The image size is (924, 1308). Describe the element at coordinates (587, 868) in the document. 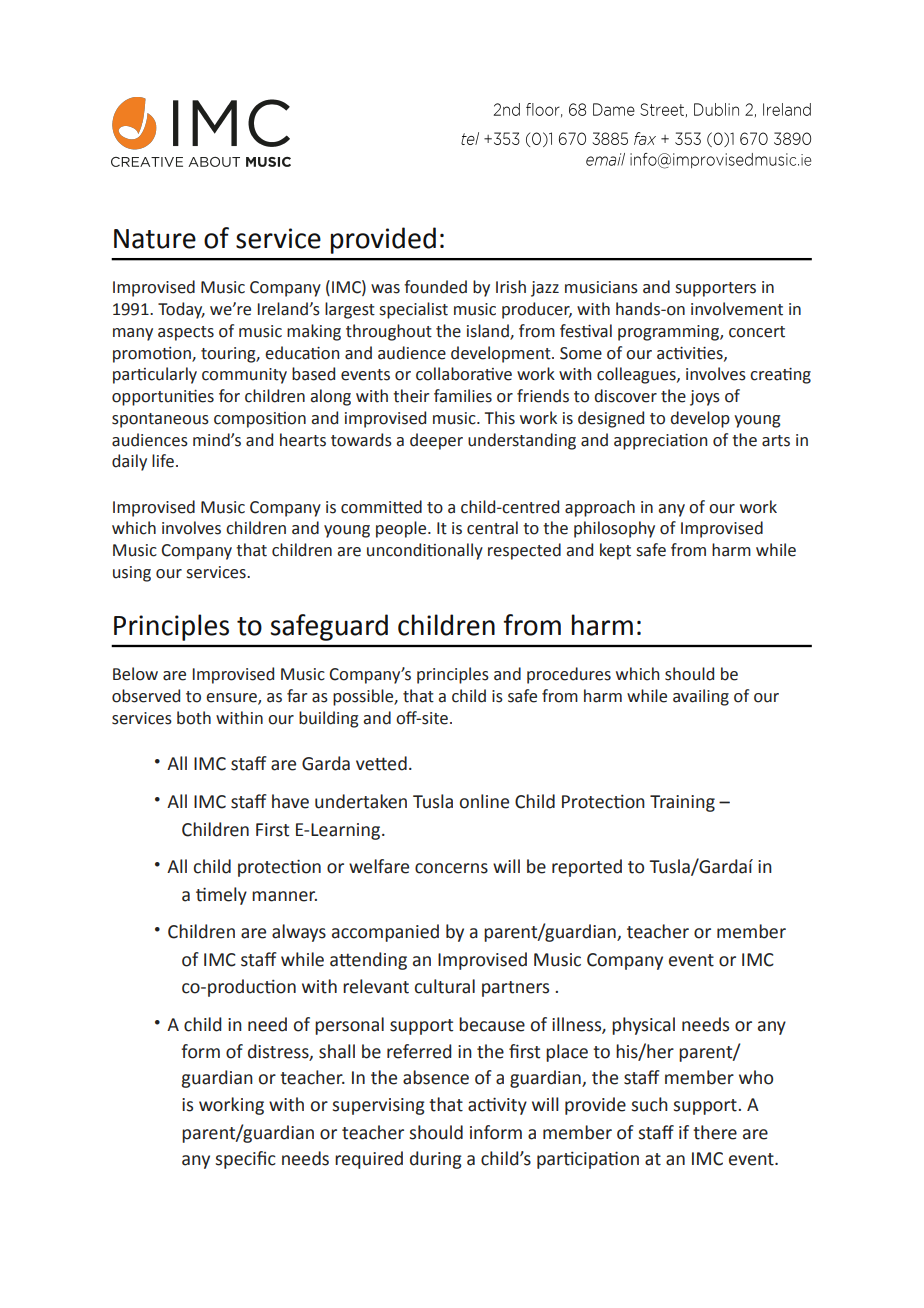

I see `reported` at that location.
